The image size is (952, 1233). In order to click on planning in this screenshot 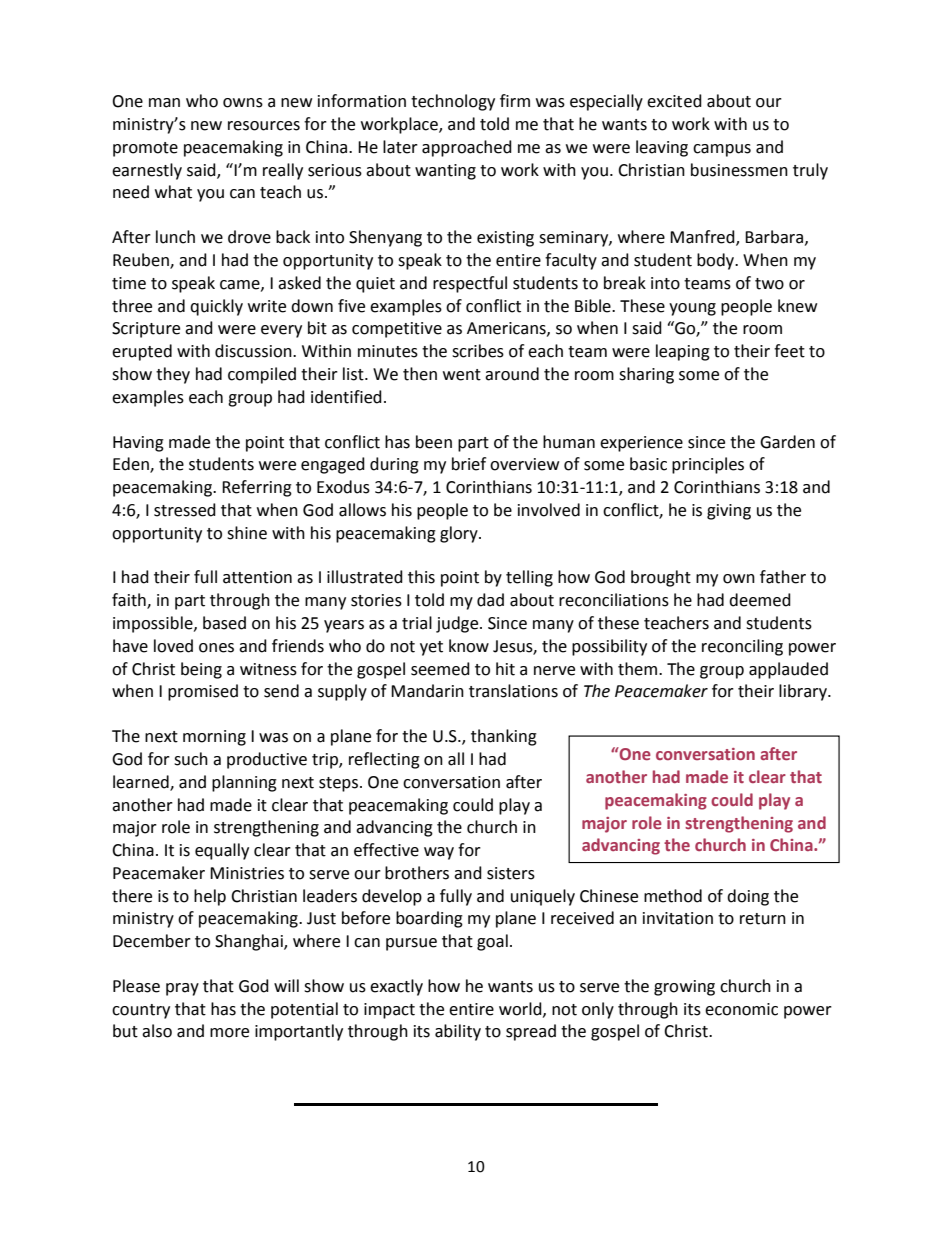, I will do `click(244, 783)`.
